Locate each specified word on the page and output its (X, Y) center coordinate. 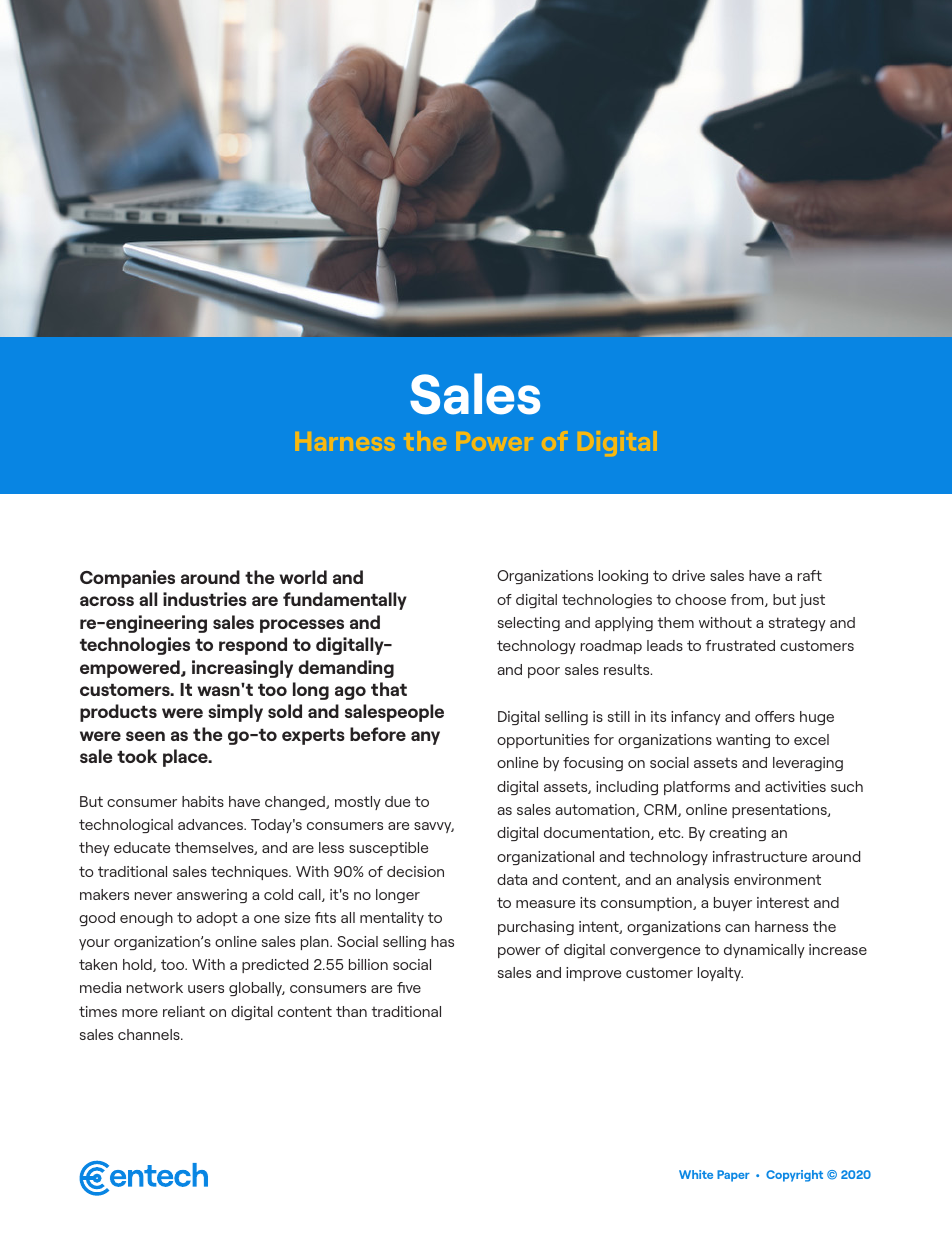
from (748, 600)
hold (138, 965)
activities (795, 786)
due (397, 801)
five (409, 987)
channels (150, 1034)
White (696, 1174)
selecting (529, 624)
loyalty (720, 974)
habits (203, 801)
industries (205, 599)
